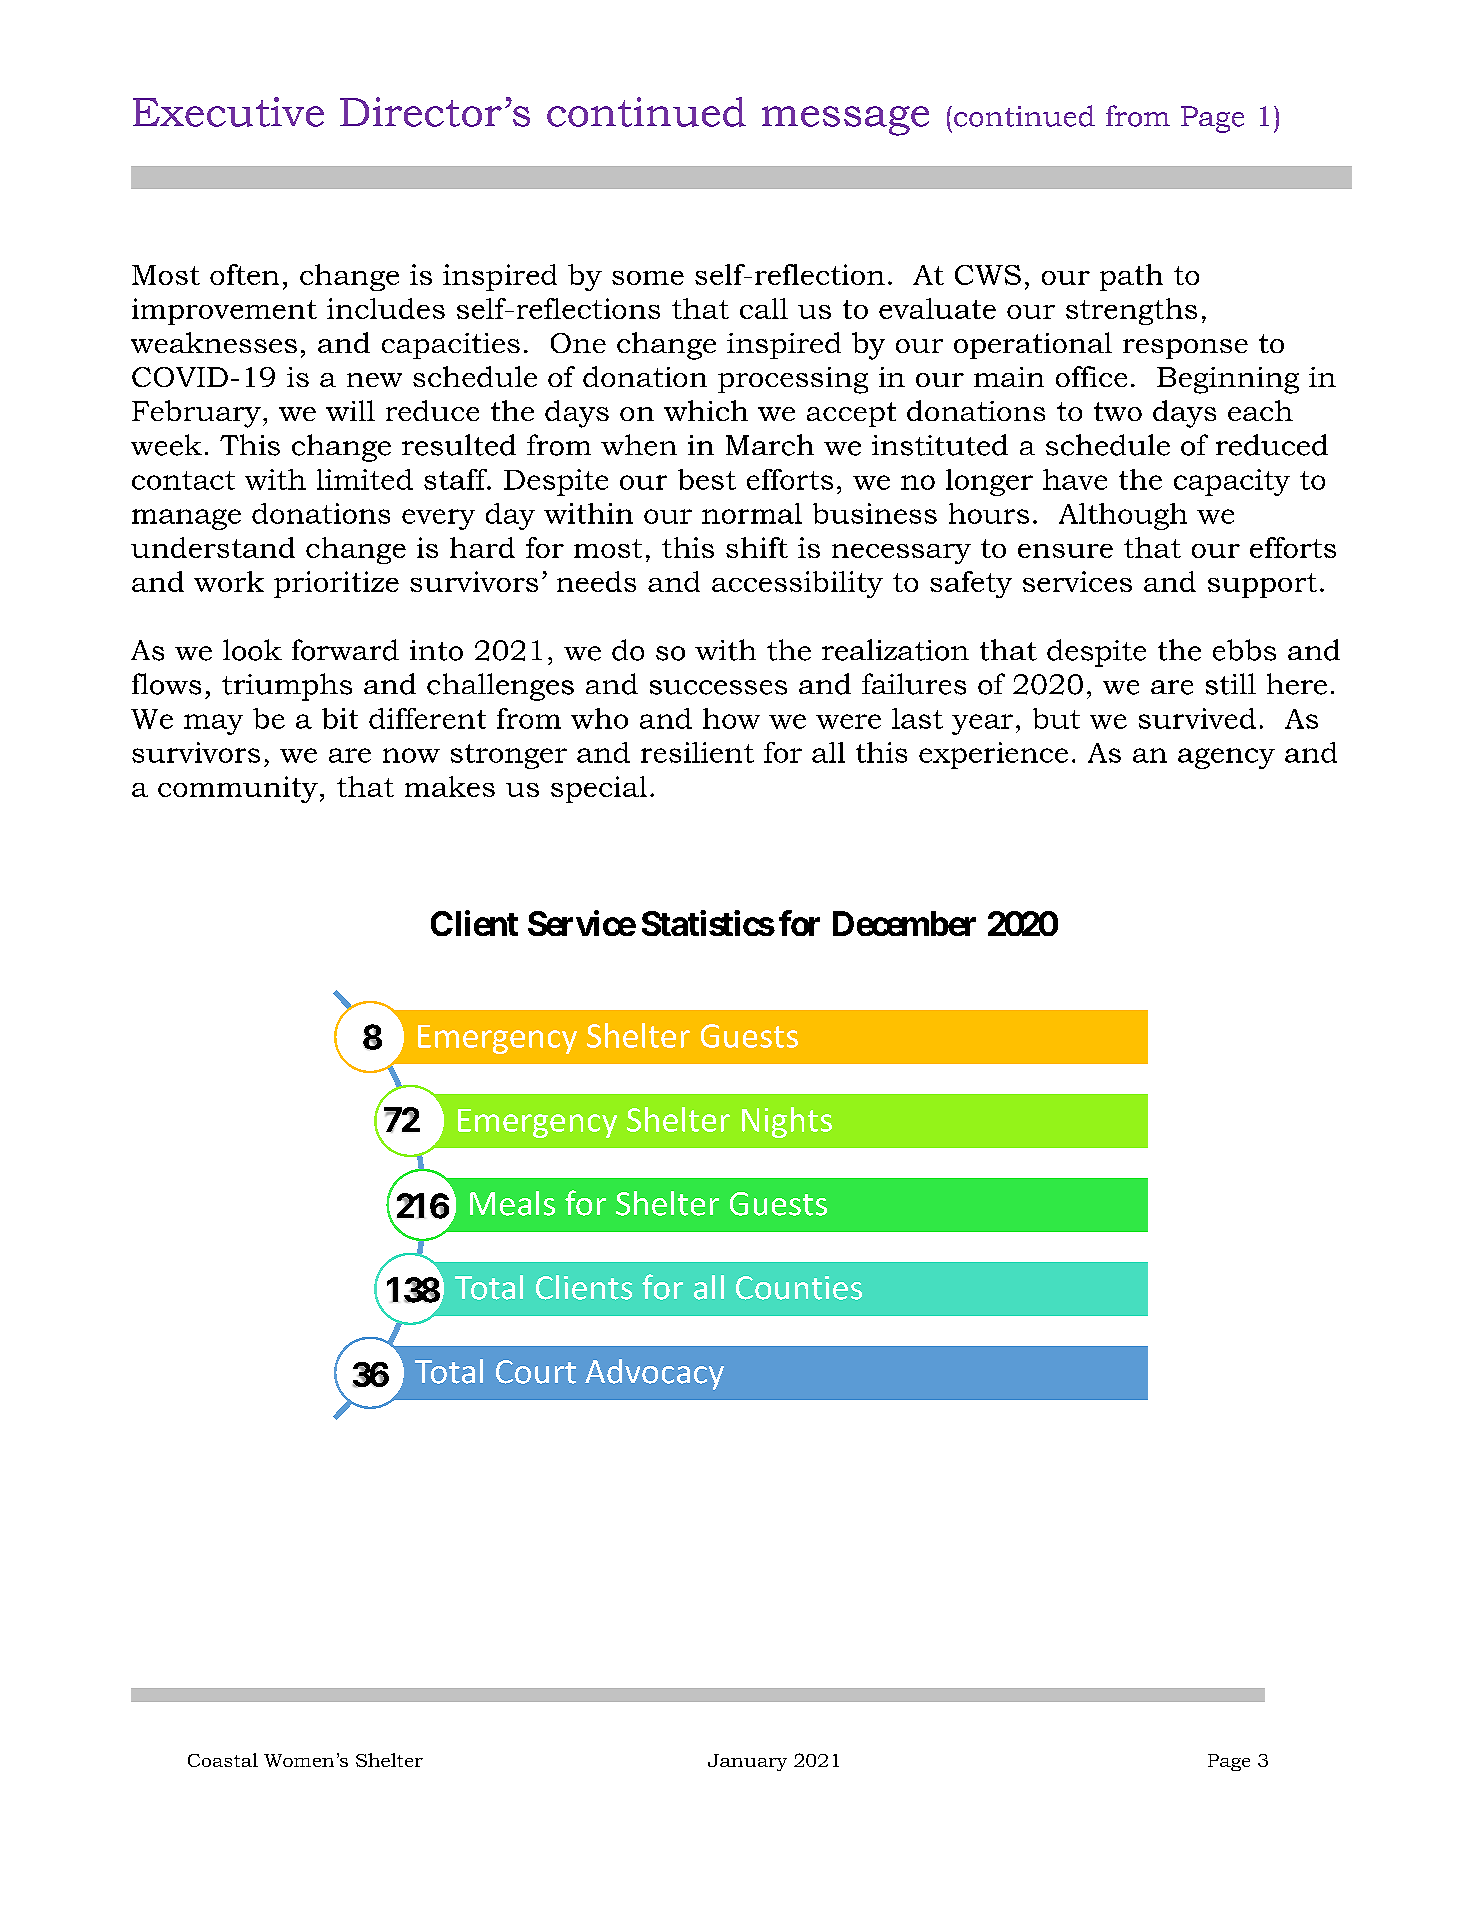 The image size is (1483, 1919). I want to click on path, so click(1131, 277).
